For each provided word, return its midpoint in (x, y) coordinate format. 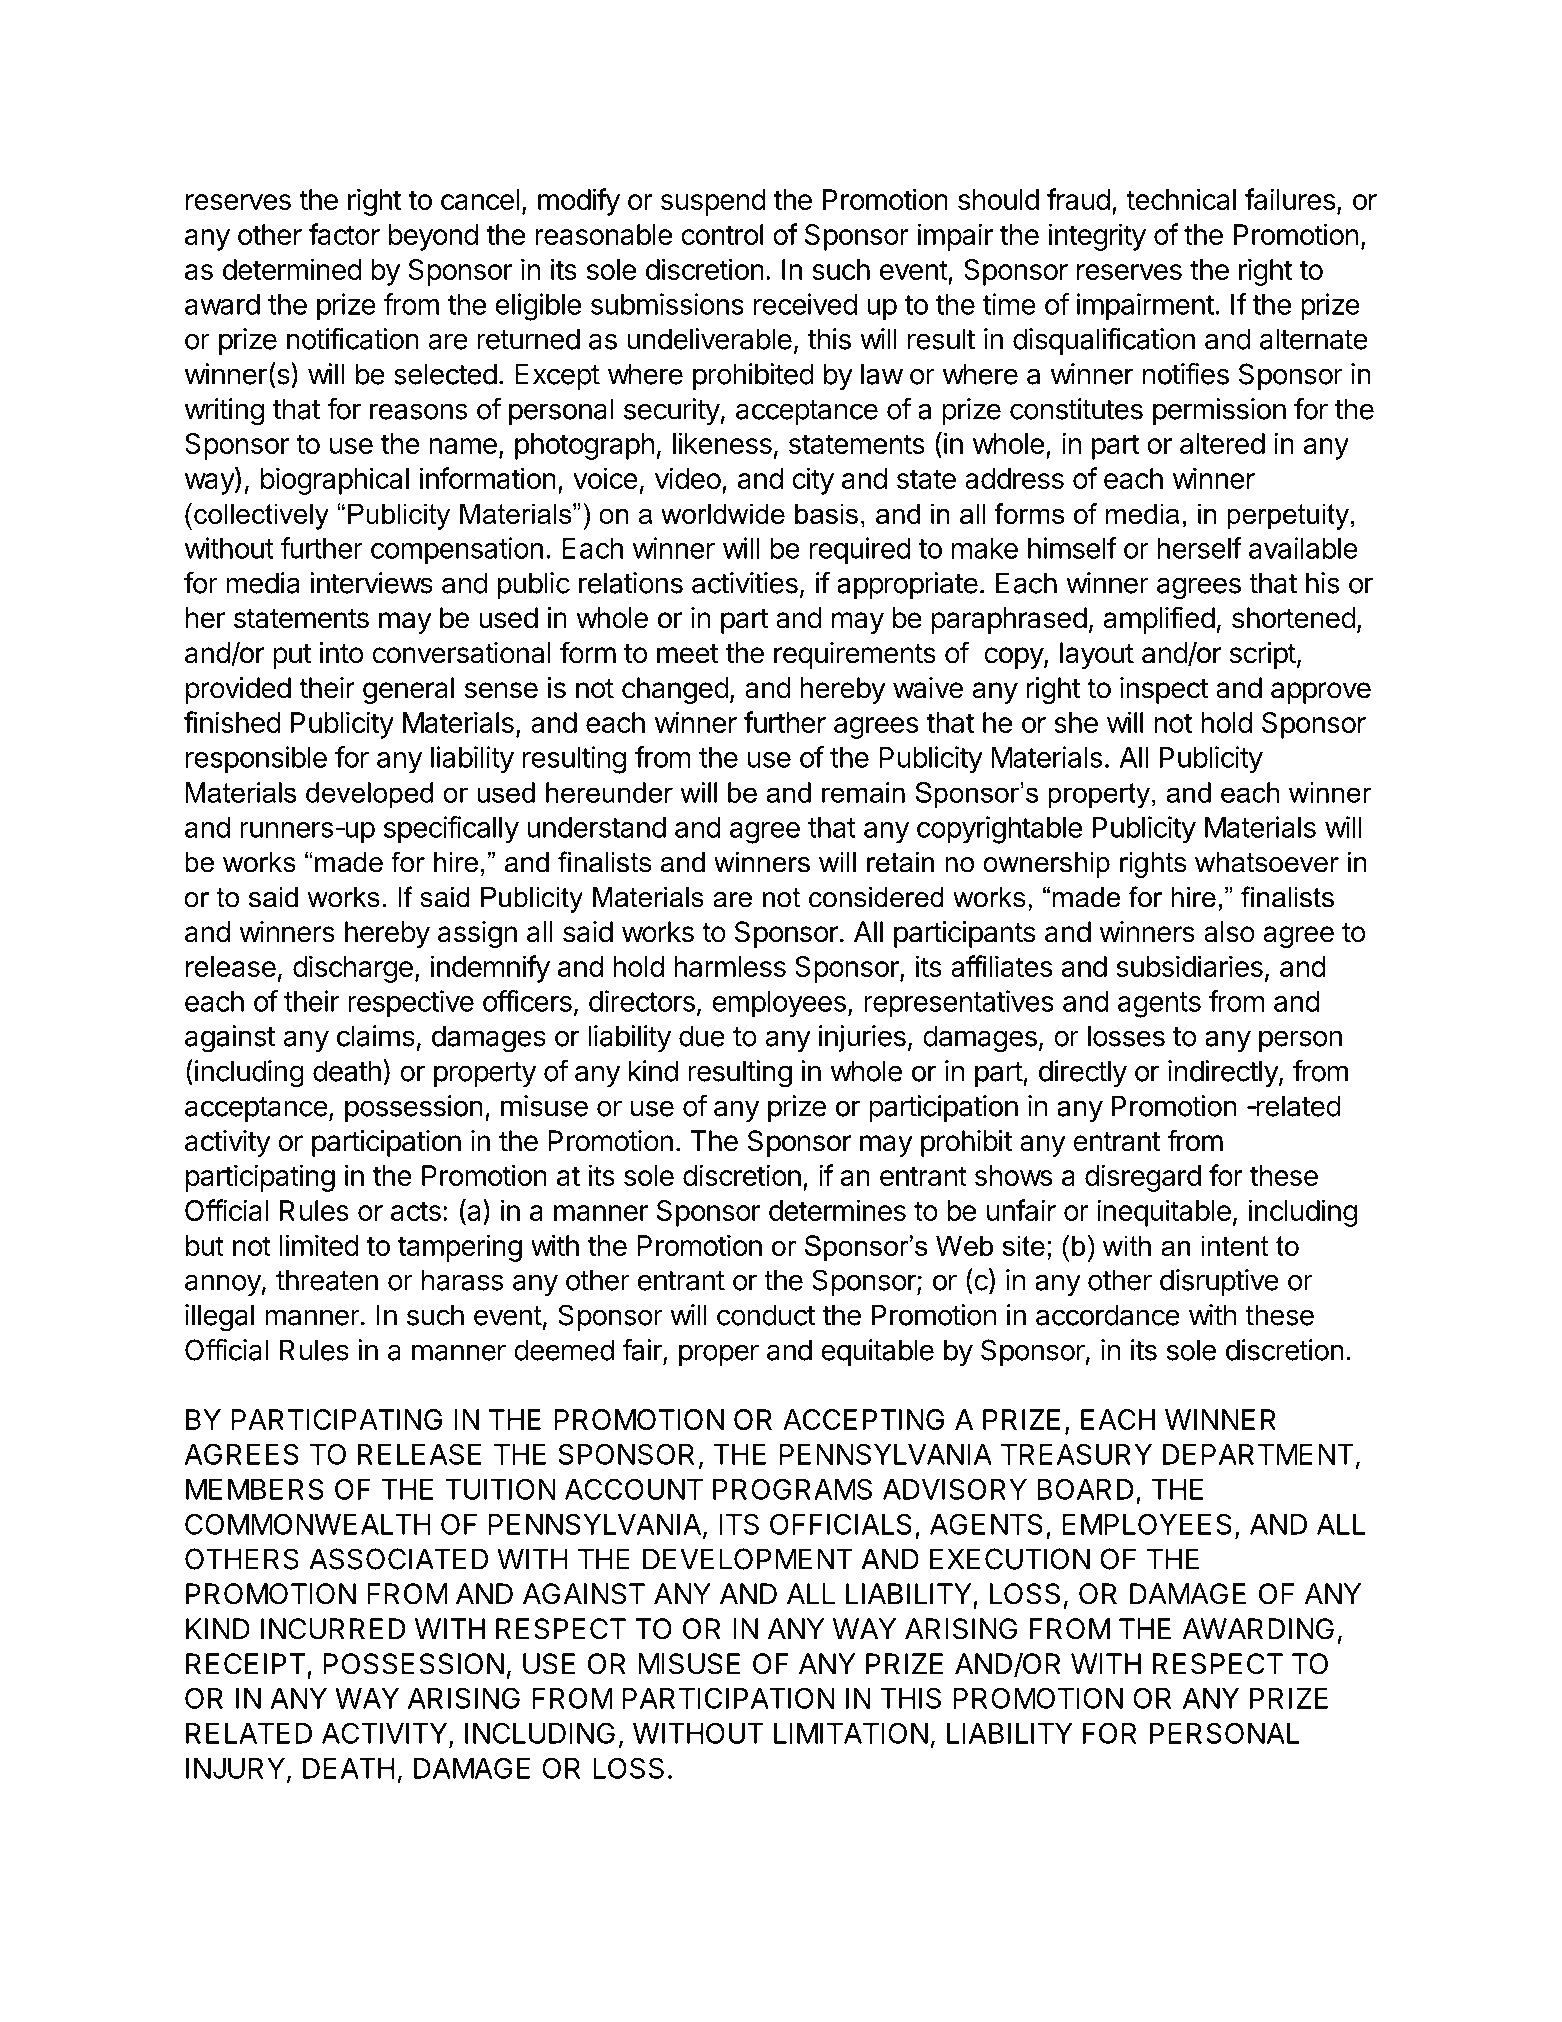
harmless (730, 966)
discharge (353, 969)
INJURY (235, 1768)
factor (344, 234)
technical (1181, 199)
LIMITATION (851, 1733)
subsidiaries (1189, 966)
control (722, 234)
